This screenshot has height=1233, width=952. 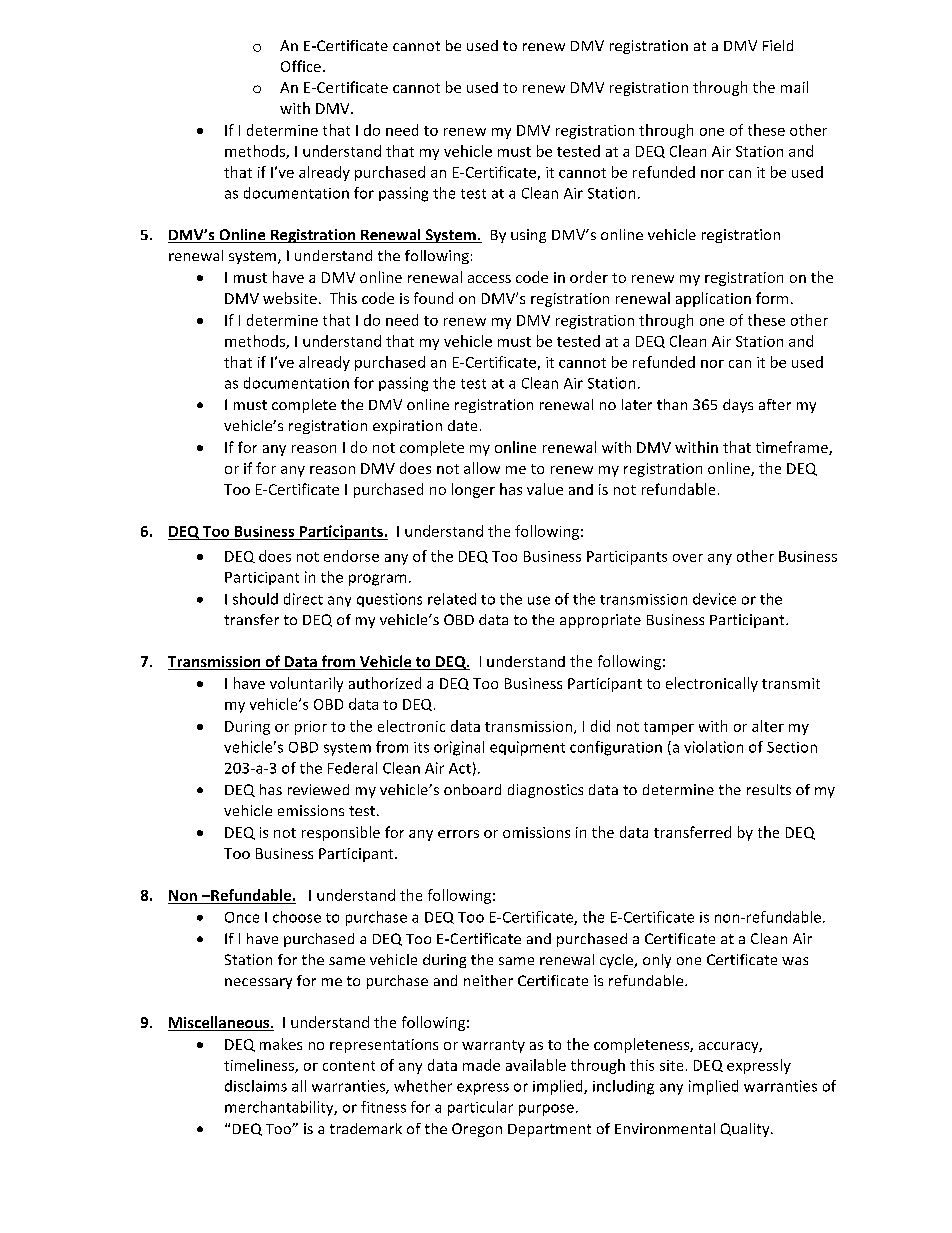 What do you see at coordinates (778, 45) in the screenshot?
I see `Field` at bounding box center [778, 45].
